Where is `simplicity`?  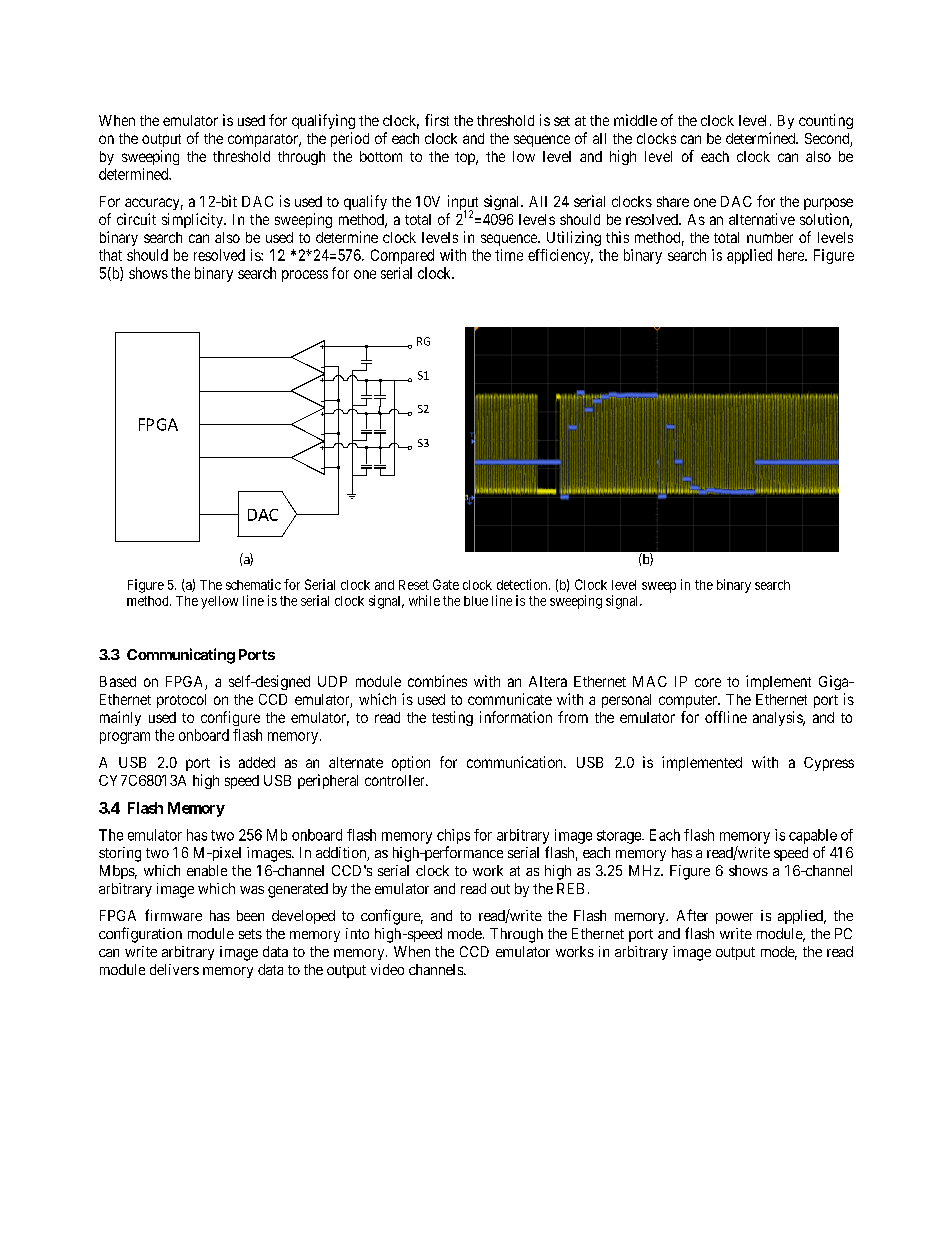 simplicity is located at coordinates (193, 220).
